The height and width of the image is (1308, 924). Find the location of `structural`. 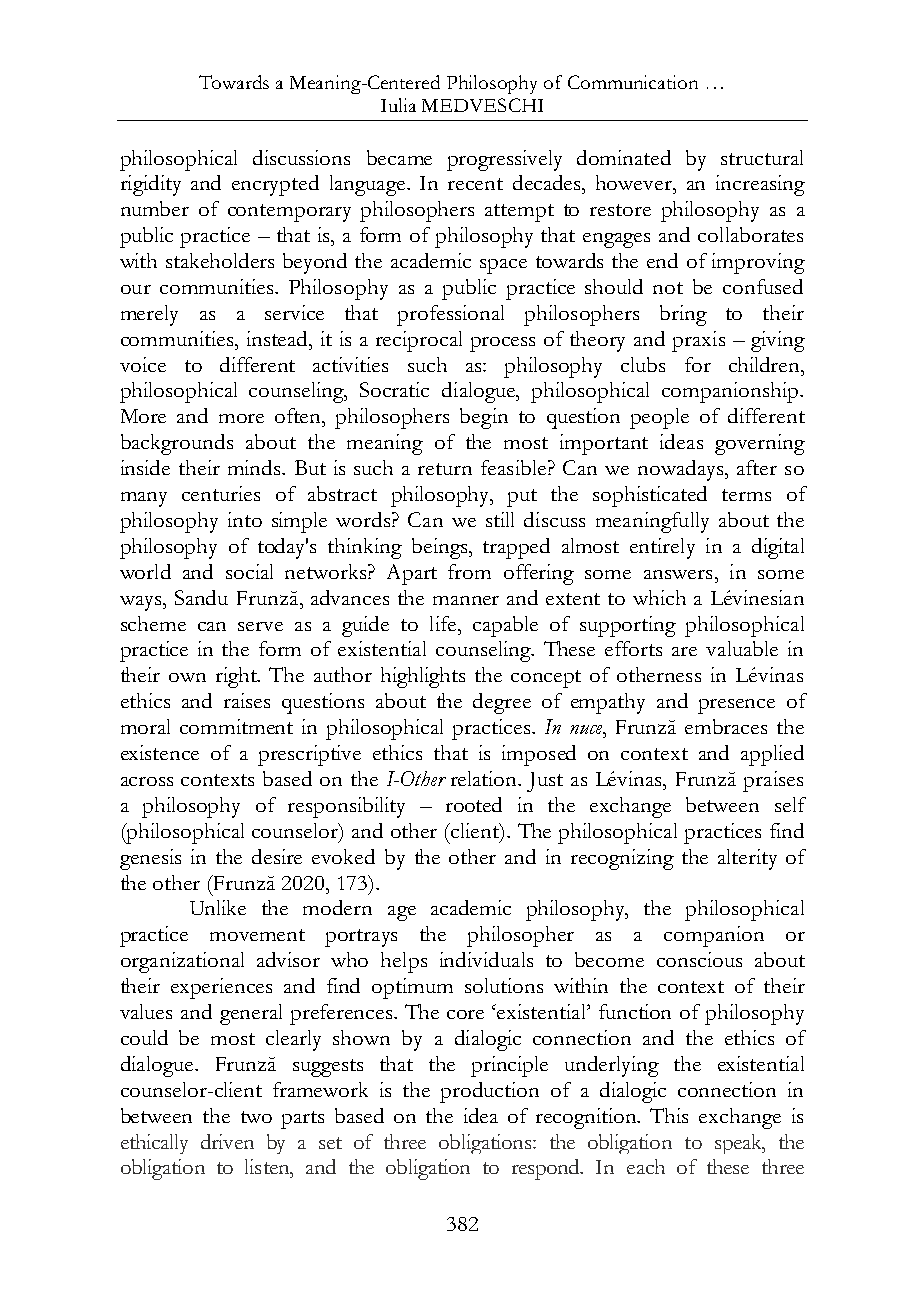

structural is located at coordinates (762, 157).
